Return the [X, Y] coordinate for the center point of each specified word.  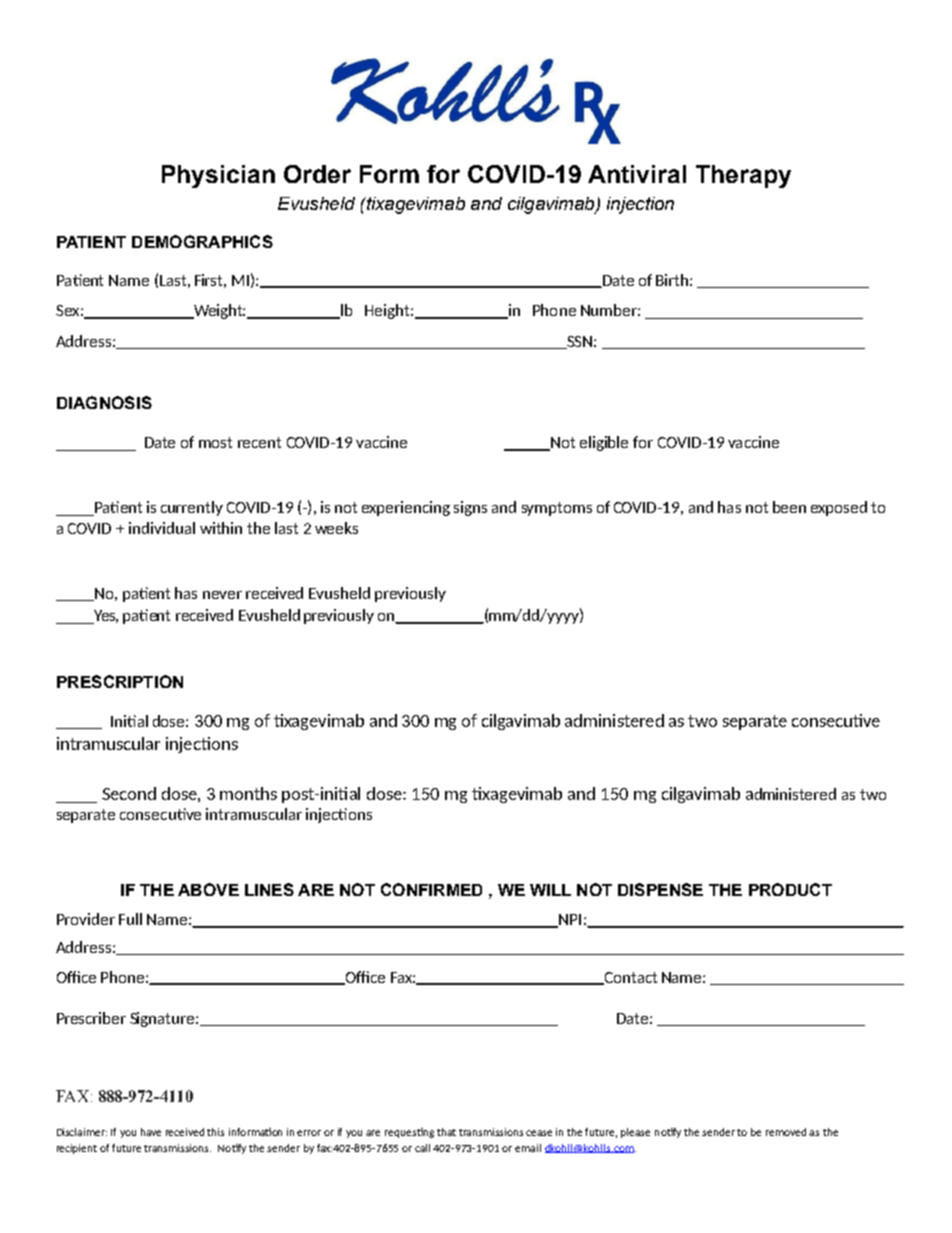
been [789, 507]
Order [317, 174]
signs [470, 508]
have [151, 1132]
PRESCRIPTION [120, 681]
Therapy [743, 176]
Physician [218, 176]
